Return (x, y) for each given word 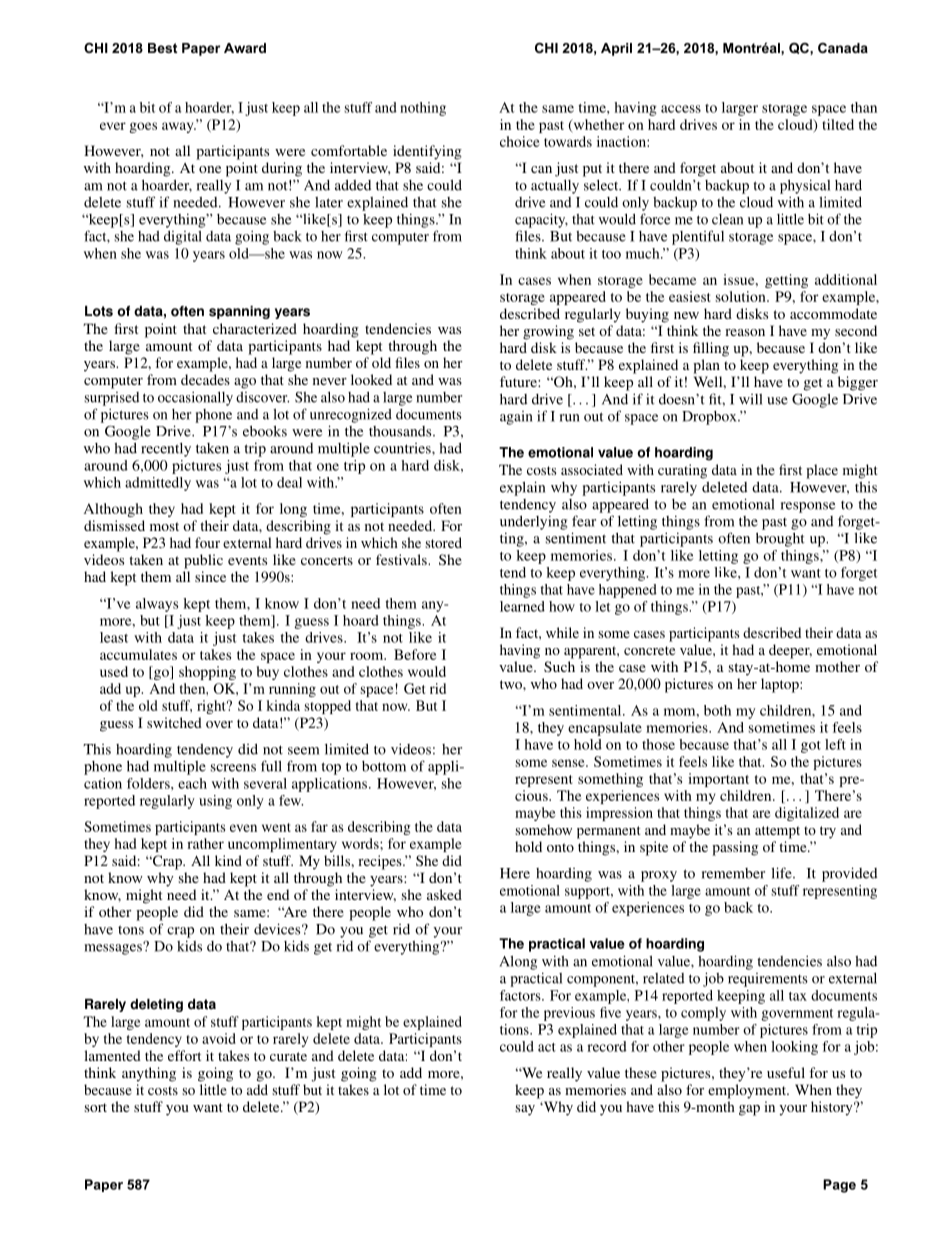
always (157, 605)
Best (162, 48)
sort (96, 1107)
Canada (843, 48)
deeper (790, 651)
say (525, 1110)
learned (522, 606)
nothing (423, 109)
